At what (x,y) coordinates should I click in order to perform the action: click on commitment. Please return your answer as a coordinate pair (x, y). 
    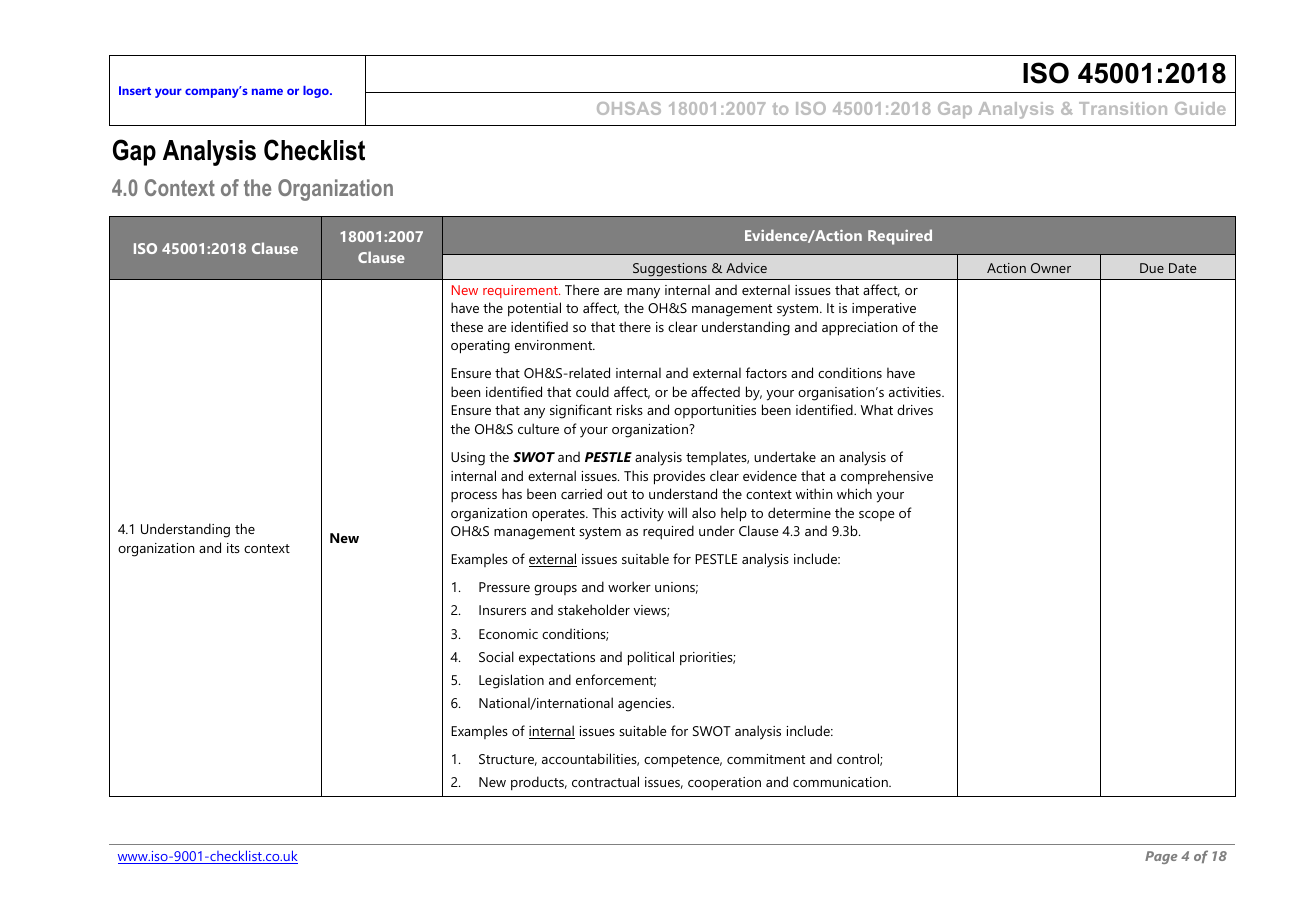
    Looking at the image, I should click on (766, 759).
